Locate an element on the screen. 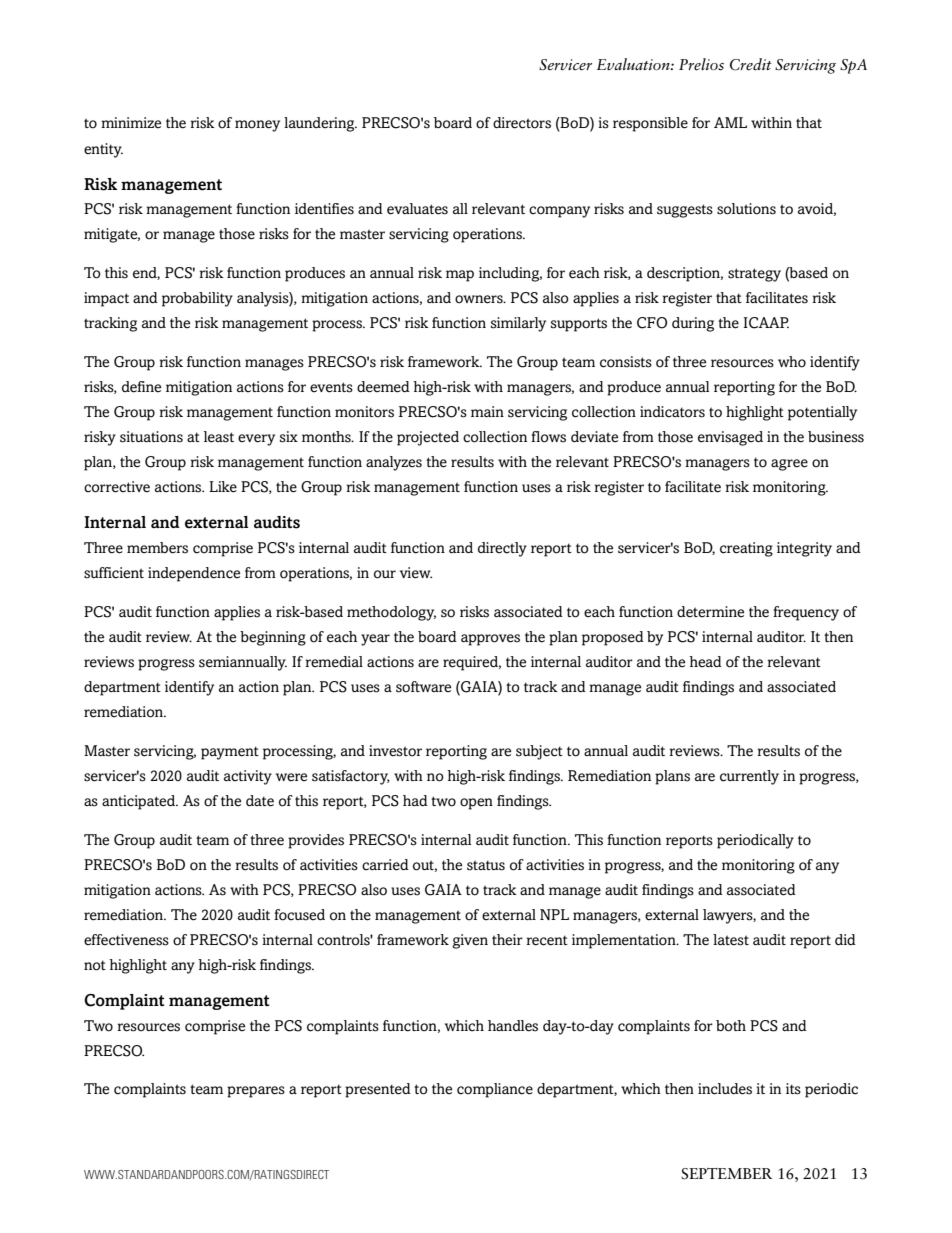 The width and height of the screenshot is (952, 1233). SEPTEMBER is located at coordinates (726, 1174).
